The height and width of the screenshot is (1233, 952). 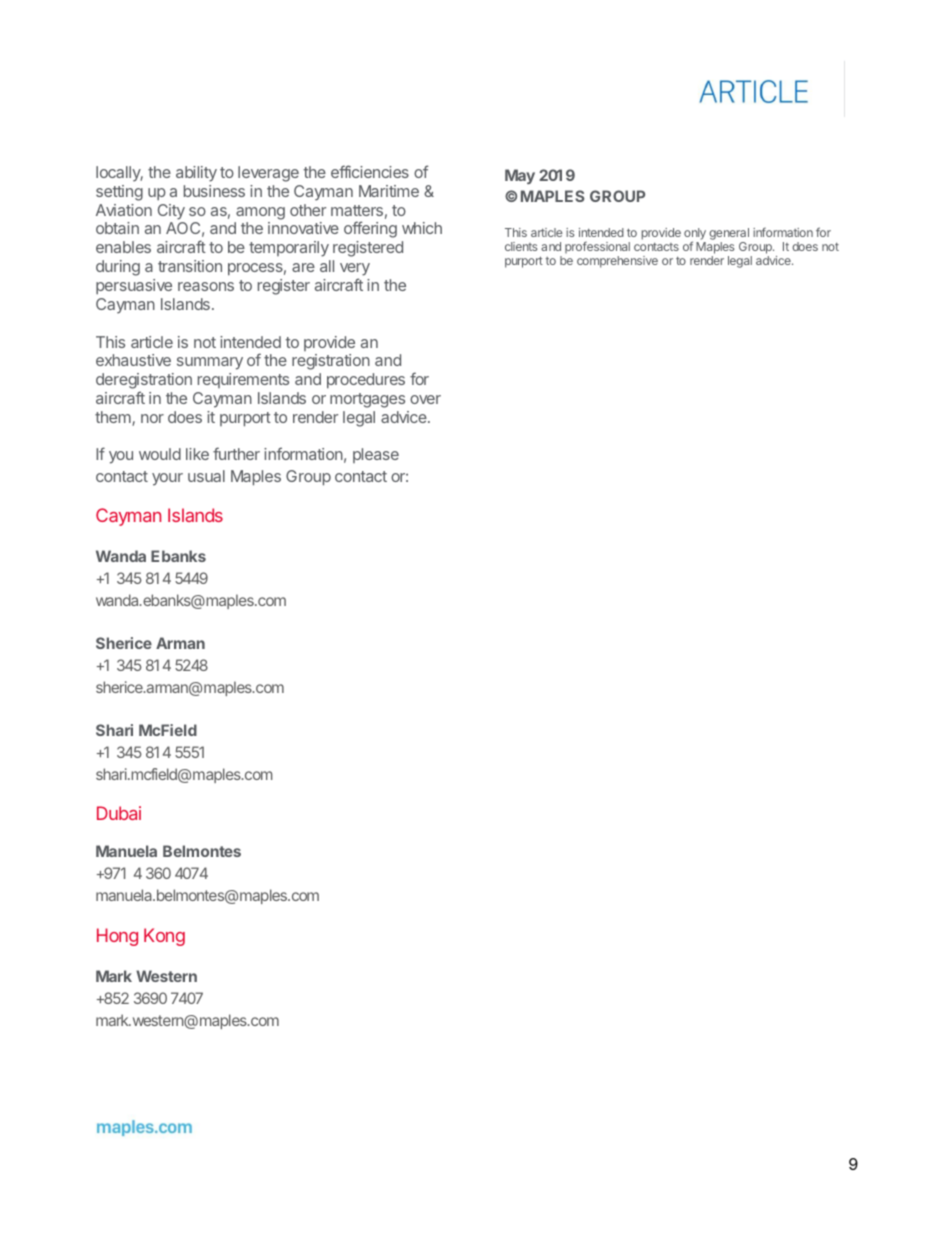 What do you see at coordinates (117, 937) in the screenshot?
I see `Hong` at bounding box center [117, 937].
